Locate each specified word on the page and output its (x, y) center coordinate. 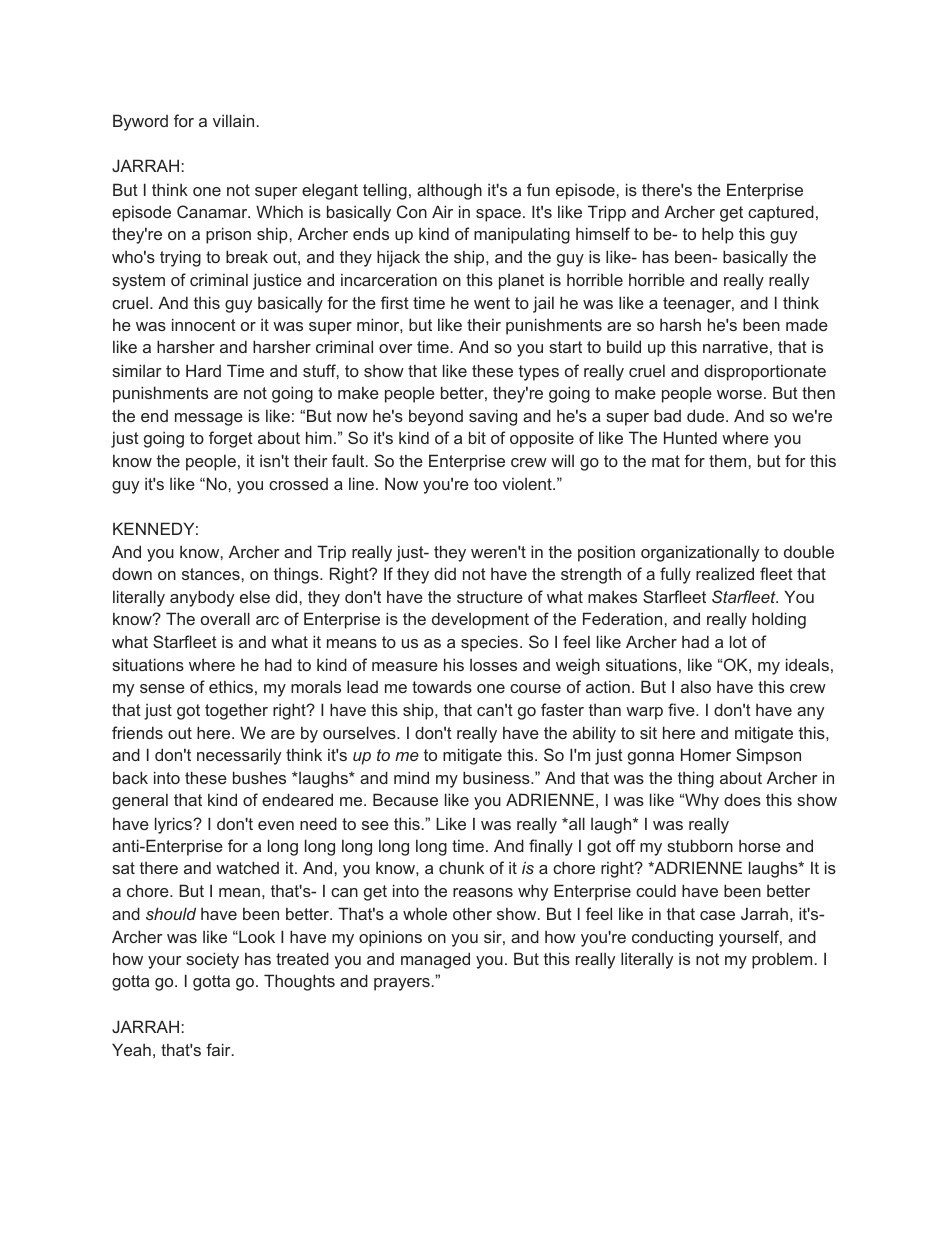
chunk (461, 867)
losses (493, 665)
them (729, 460)
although (449, 191)
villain (233, 120)
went (492, 303)
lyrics (175, 825)
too (485, 484)
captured (781, 213)
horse (760, 845)
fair (219, 1049)
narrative (735, 346)
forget (231, 439)
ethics (231, 686)
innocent (204, 324)
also (696, 686)
